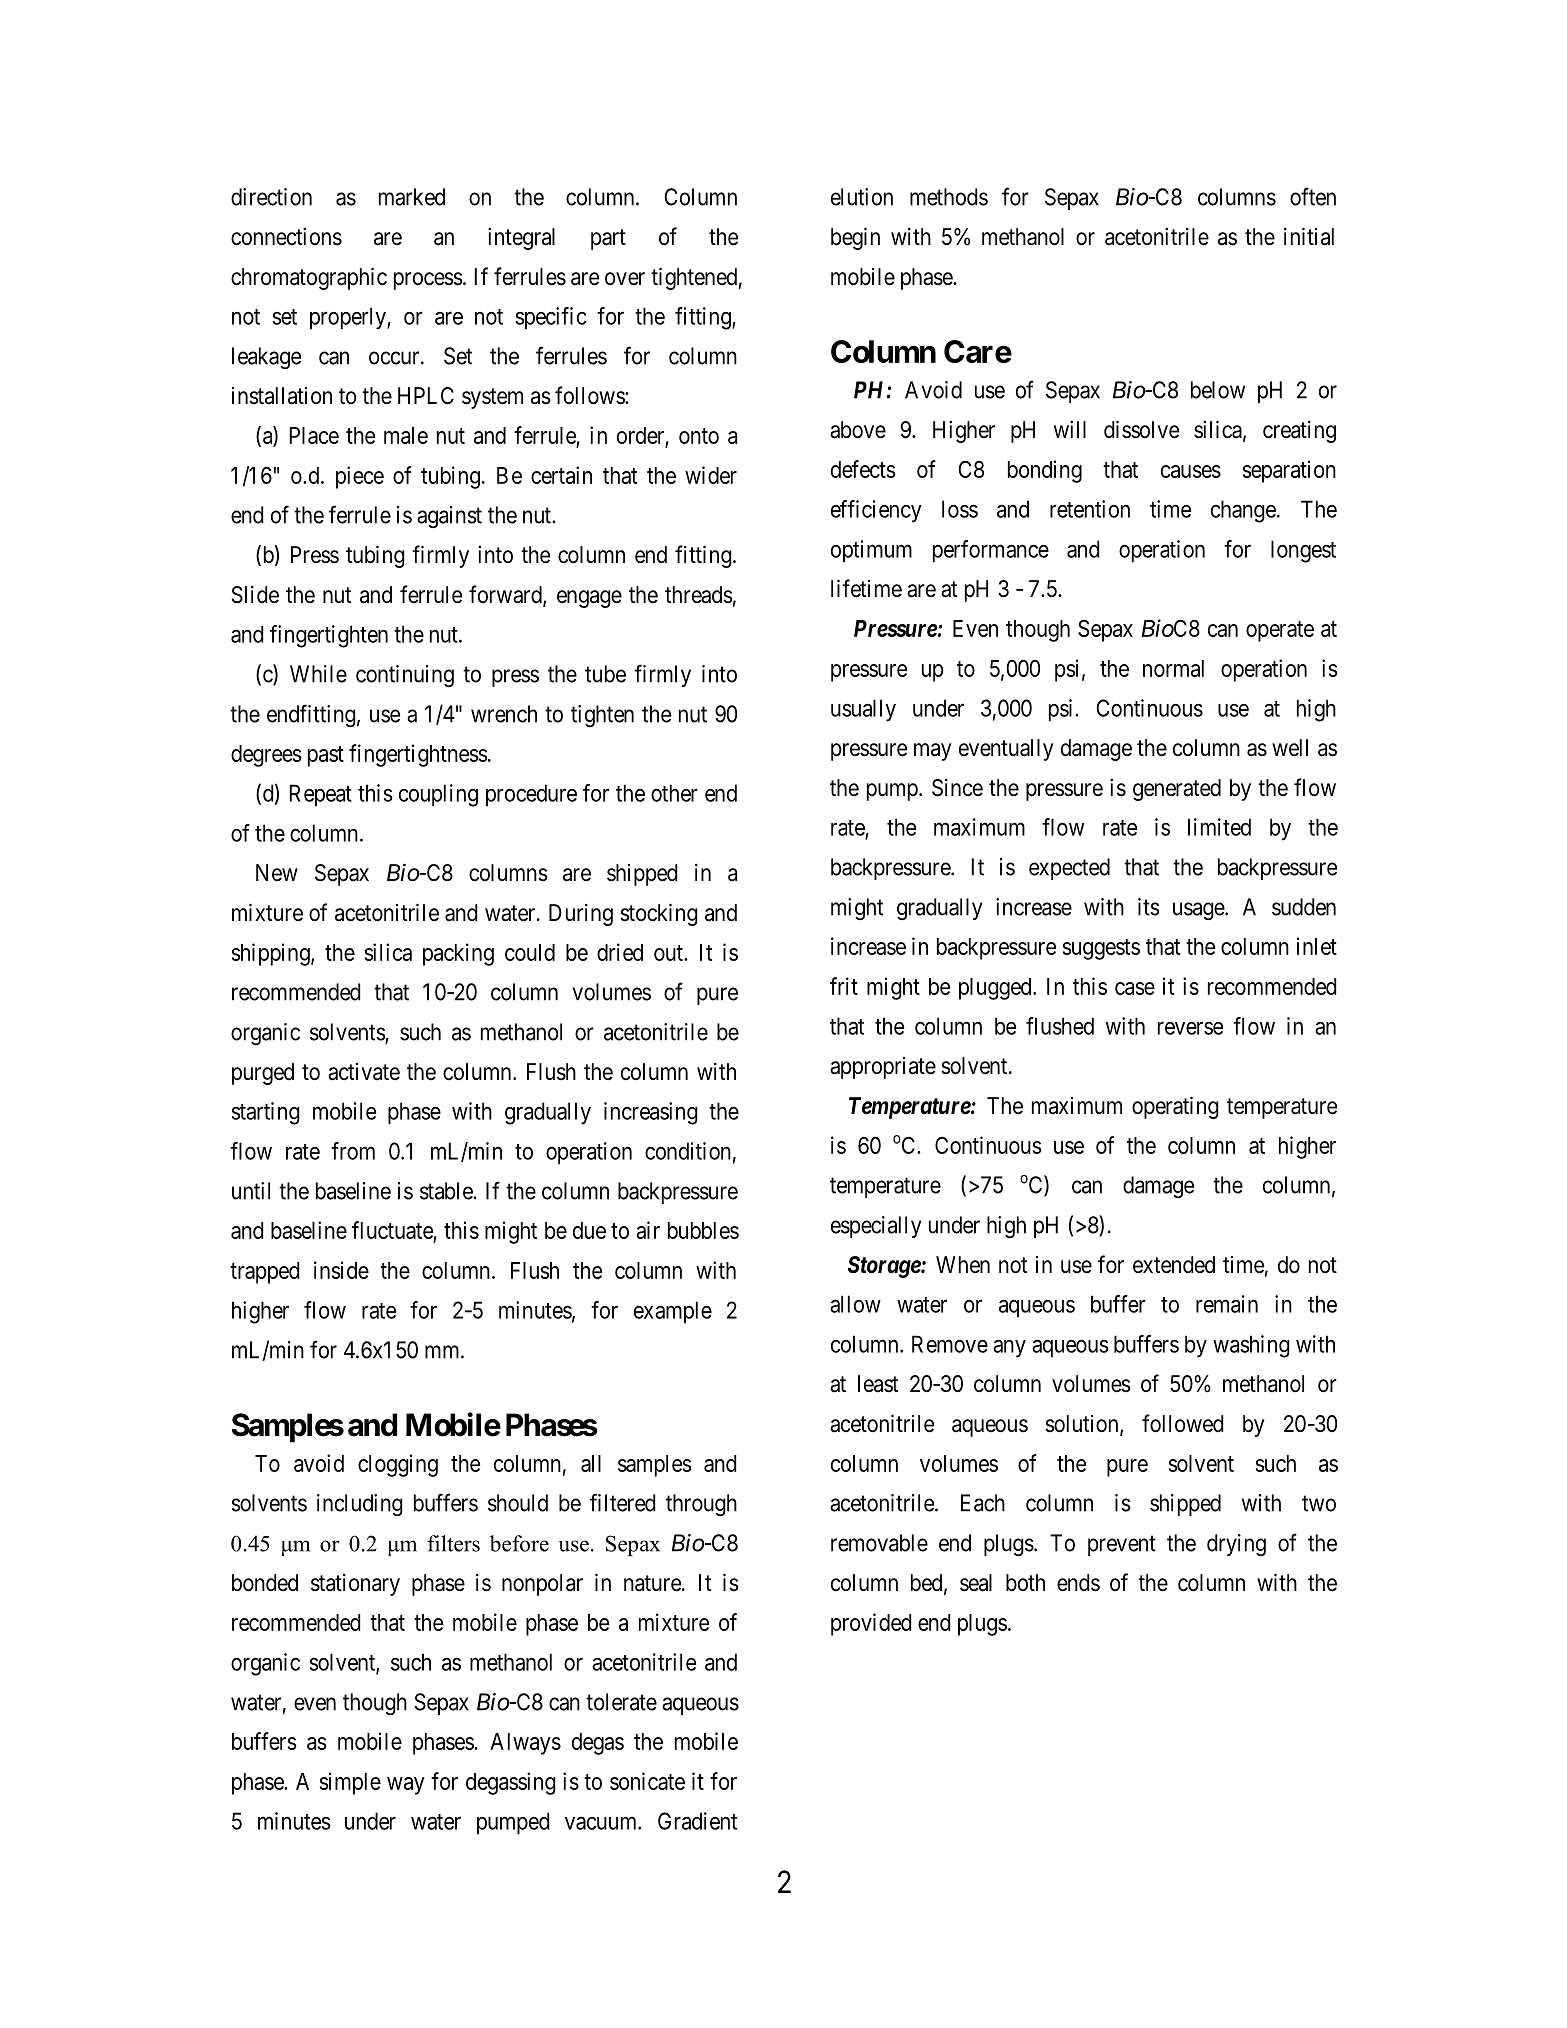 Image resolution: width=1567 pixels, height=2028 pixels. I want to click on threads, so click(699, 595).
